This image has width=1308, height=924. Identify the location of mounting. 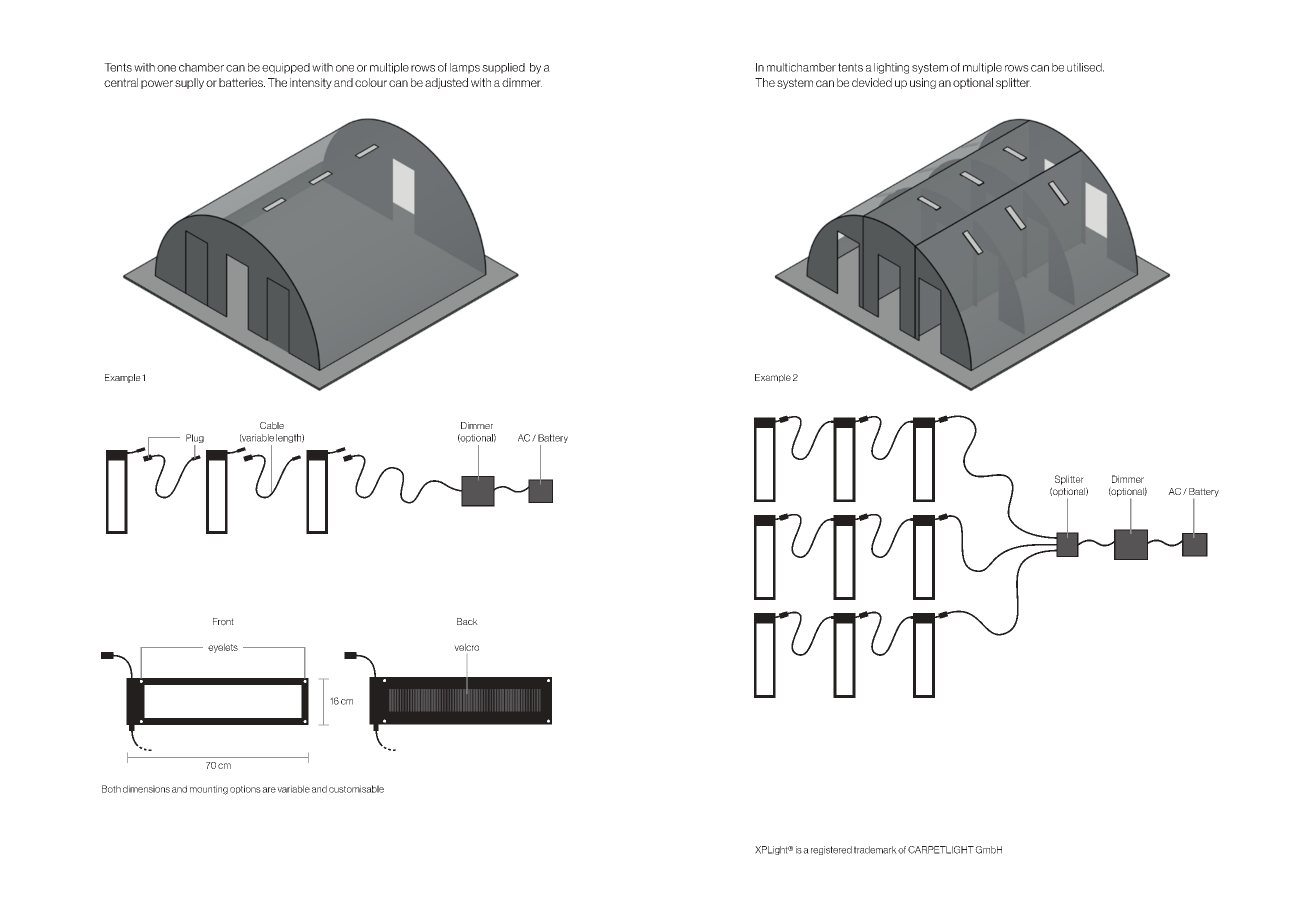
(209, 790).
